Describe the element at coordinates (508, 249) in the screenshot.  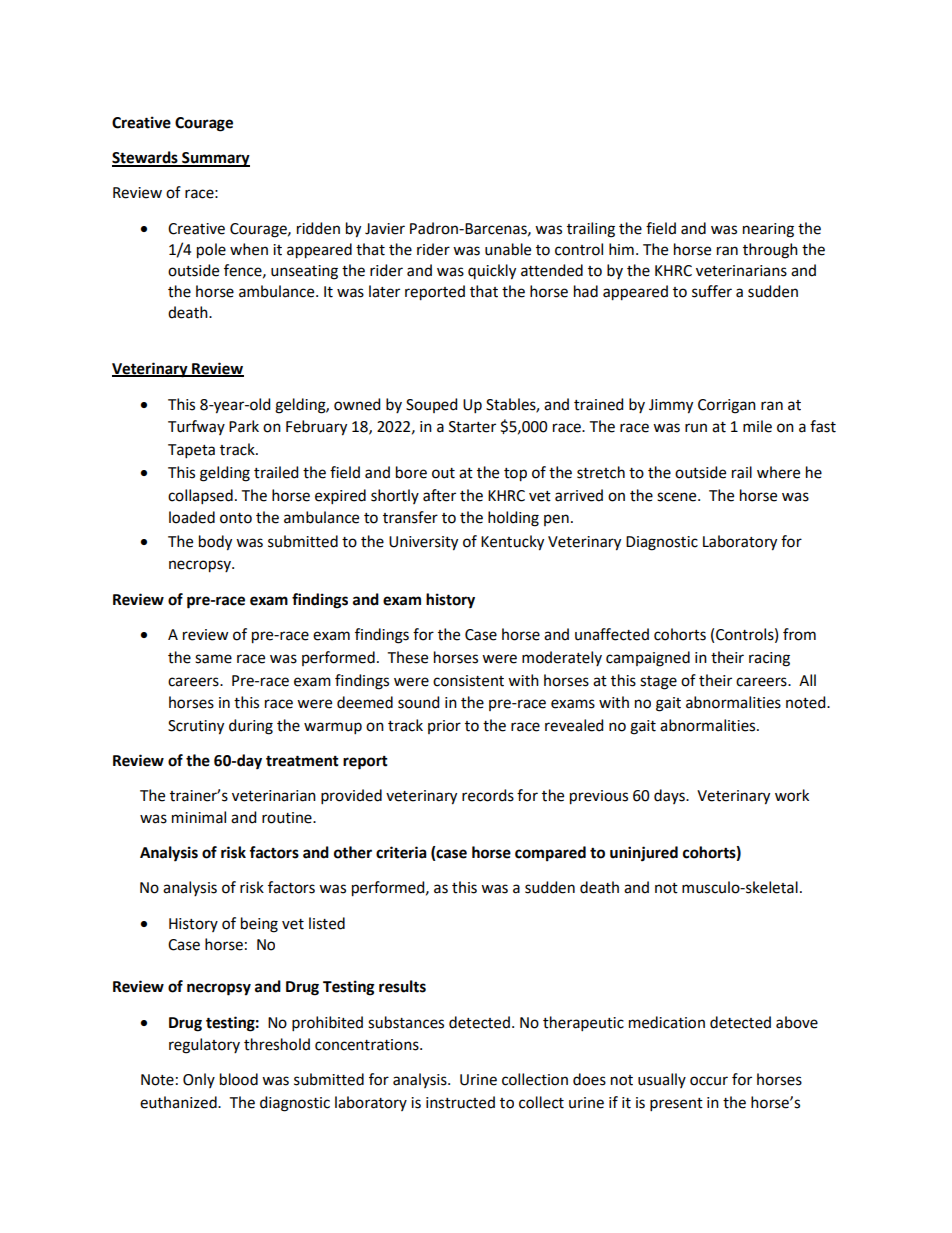
I see `unable` at that location.
